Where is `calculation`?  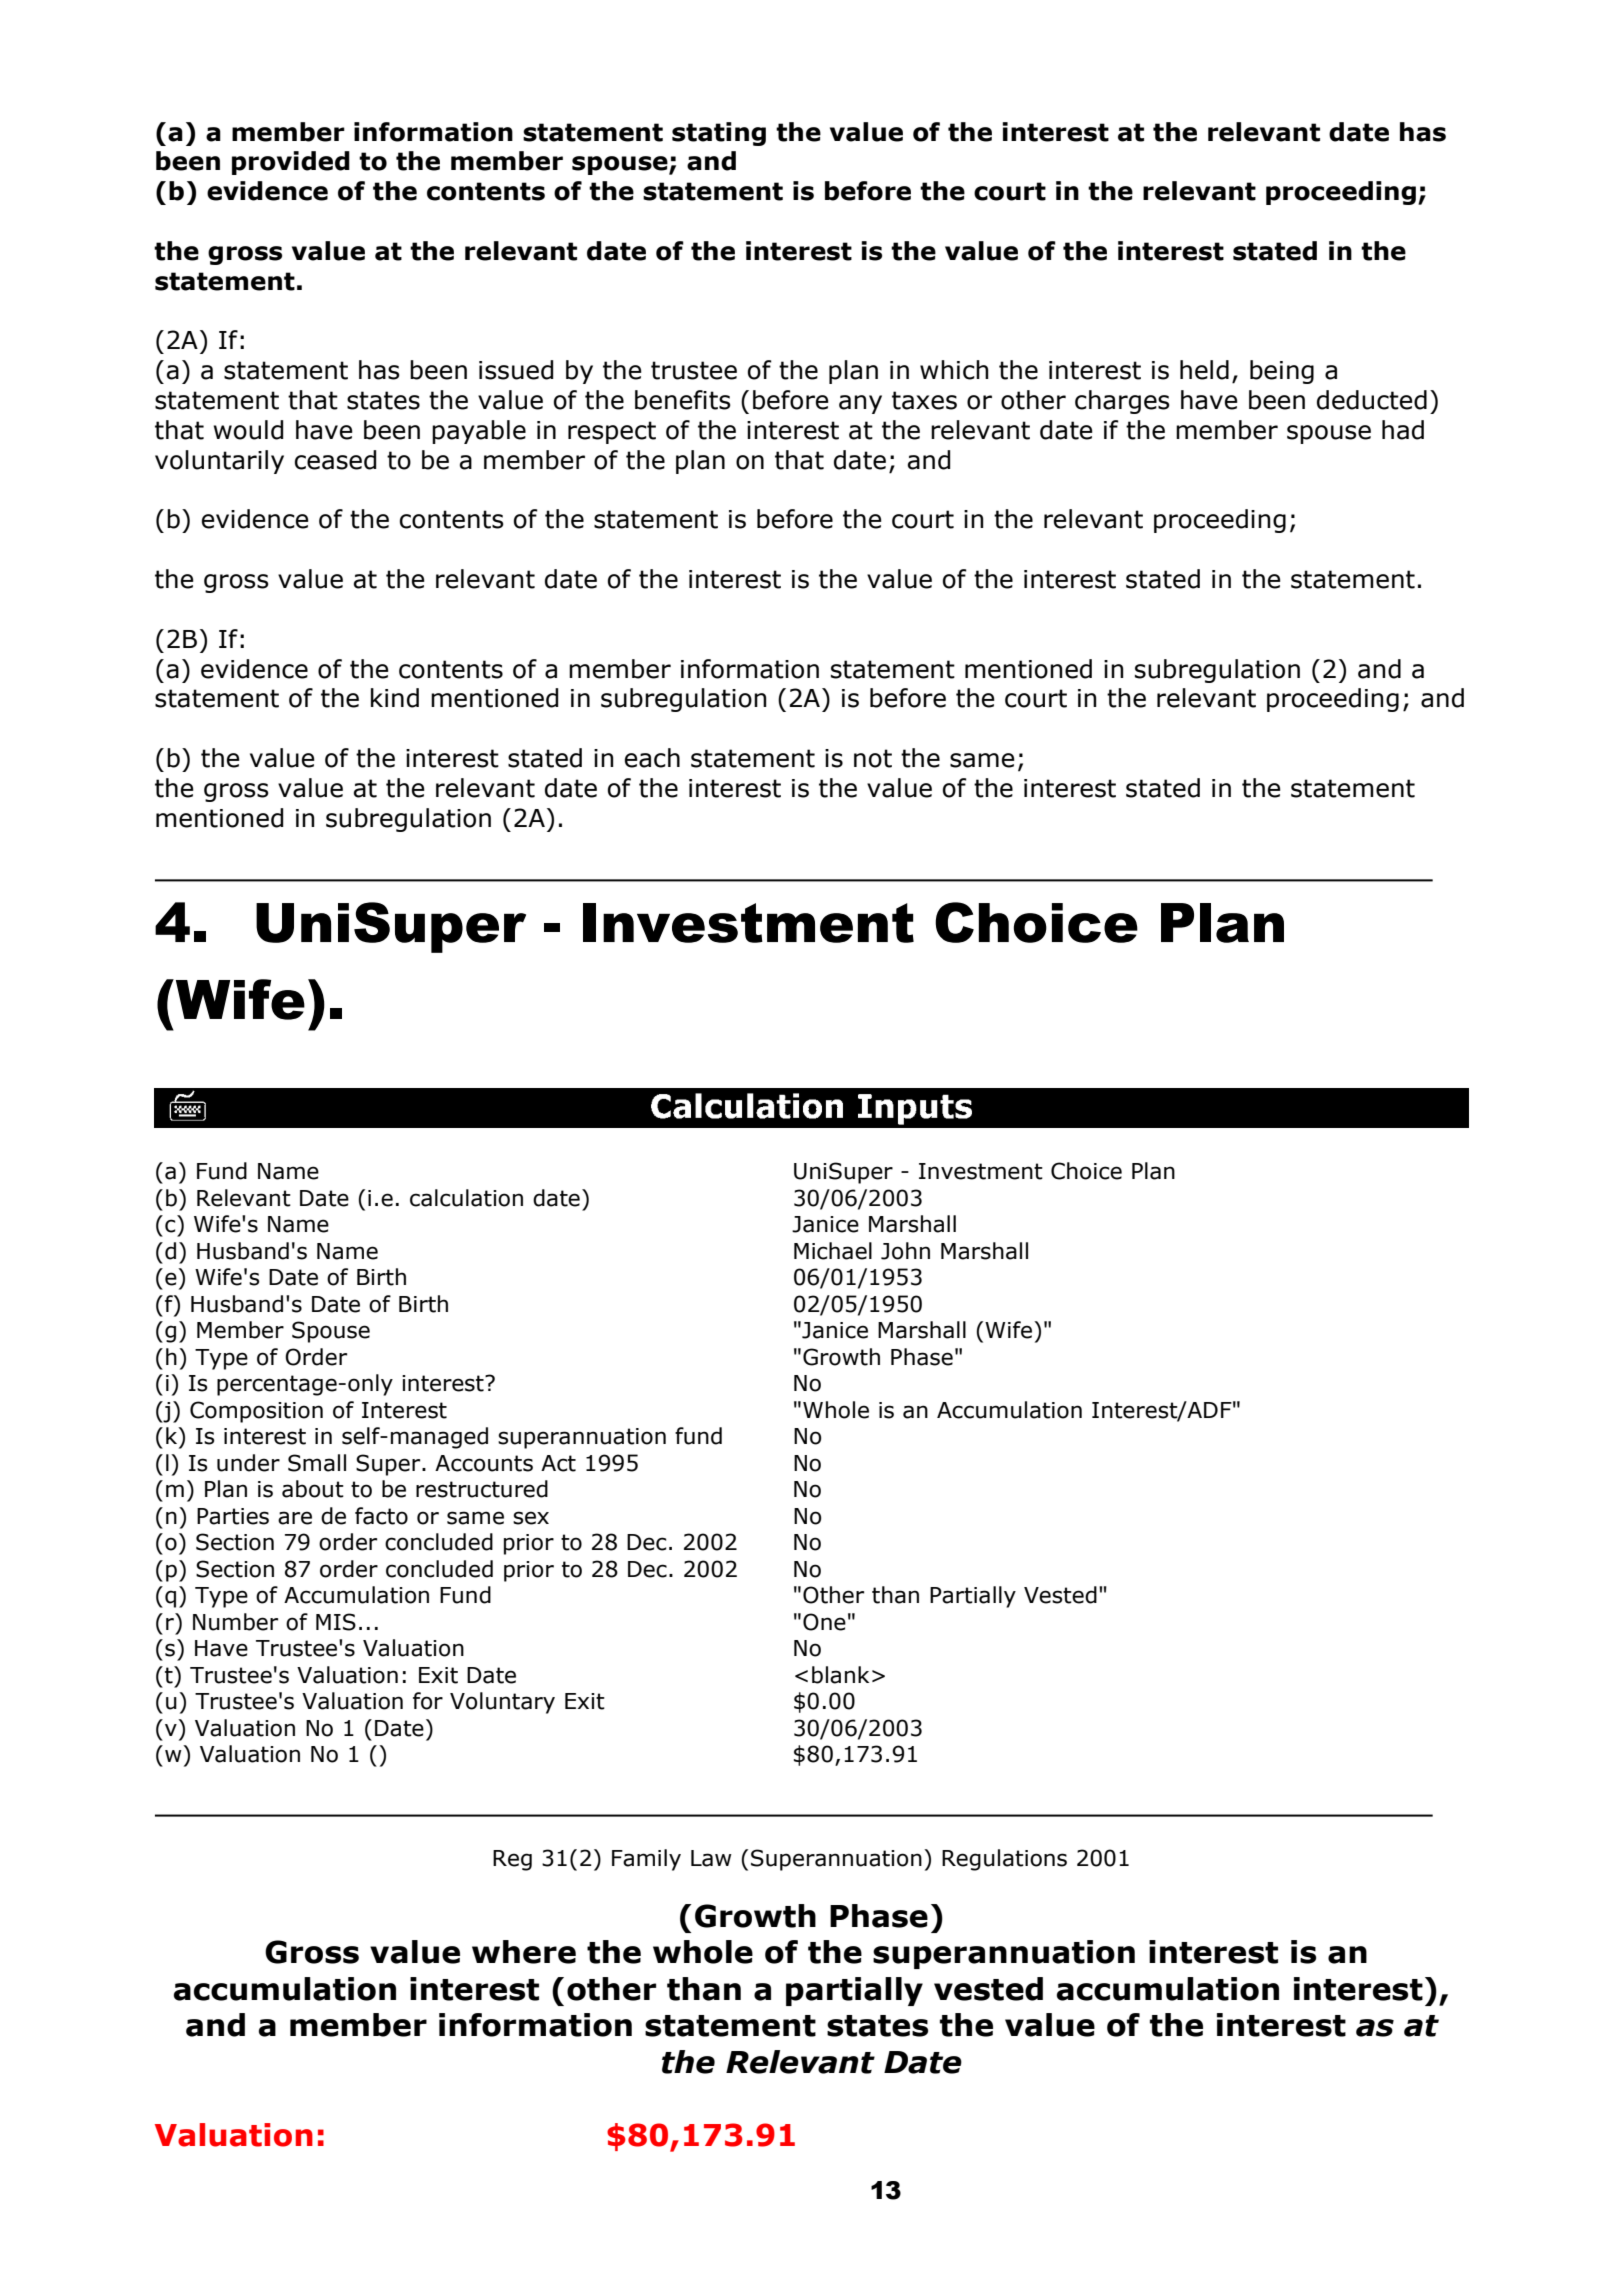 calculation is located at coordinates (466, 1198).
